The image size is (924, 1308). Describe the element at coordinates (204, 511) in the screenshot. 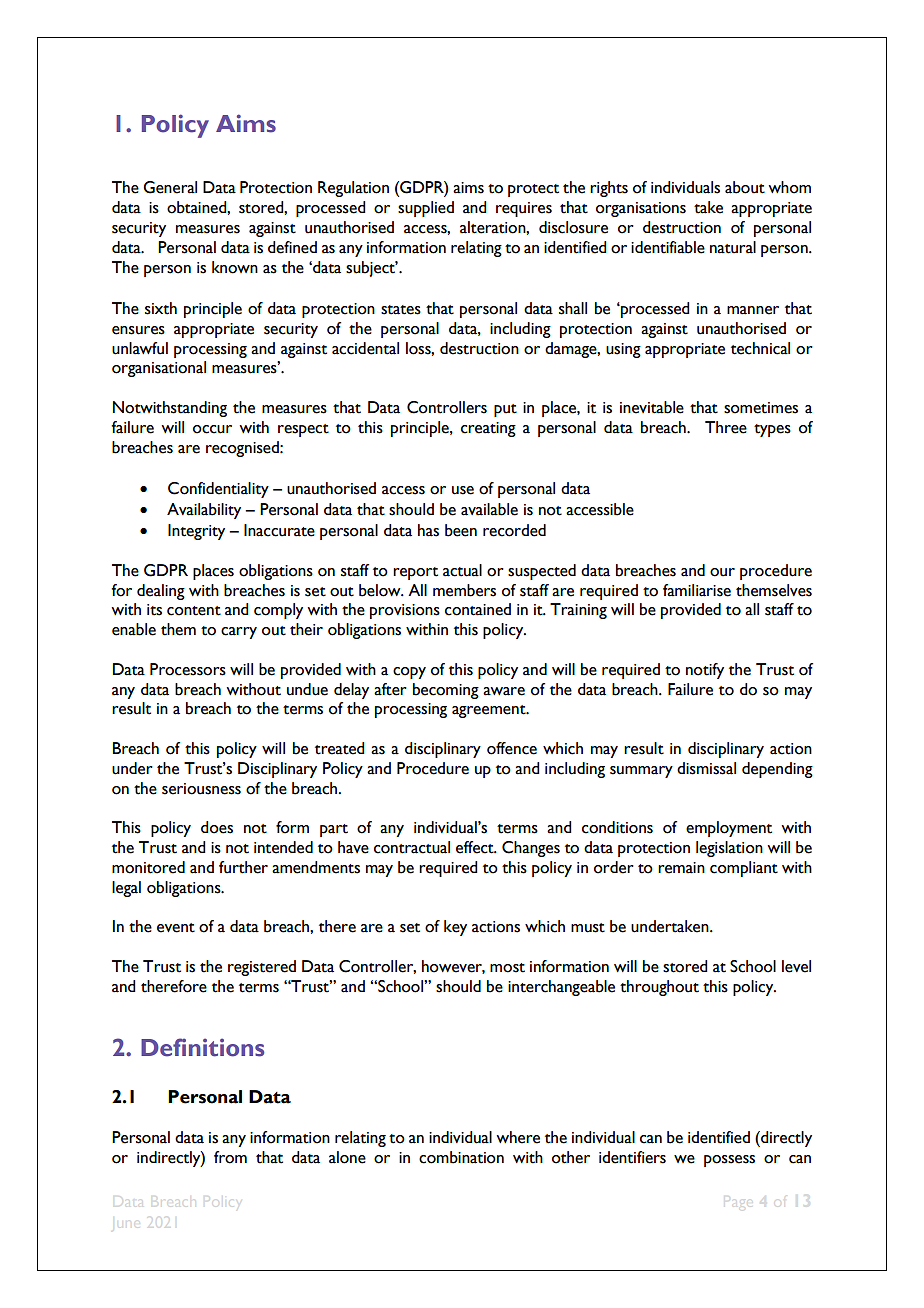

I see `Availability` at that location.
